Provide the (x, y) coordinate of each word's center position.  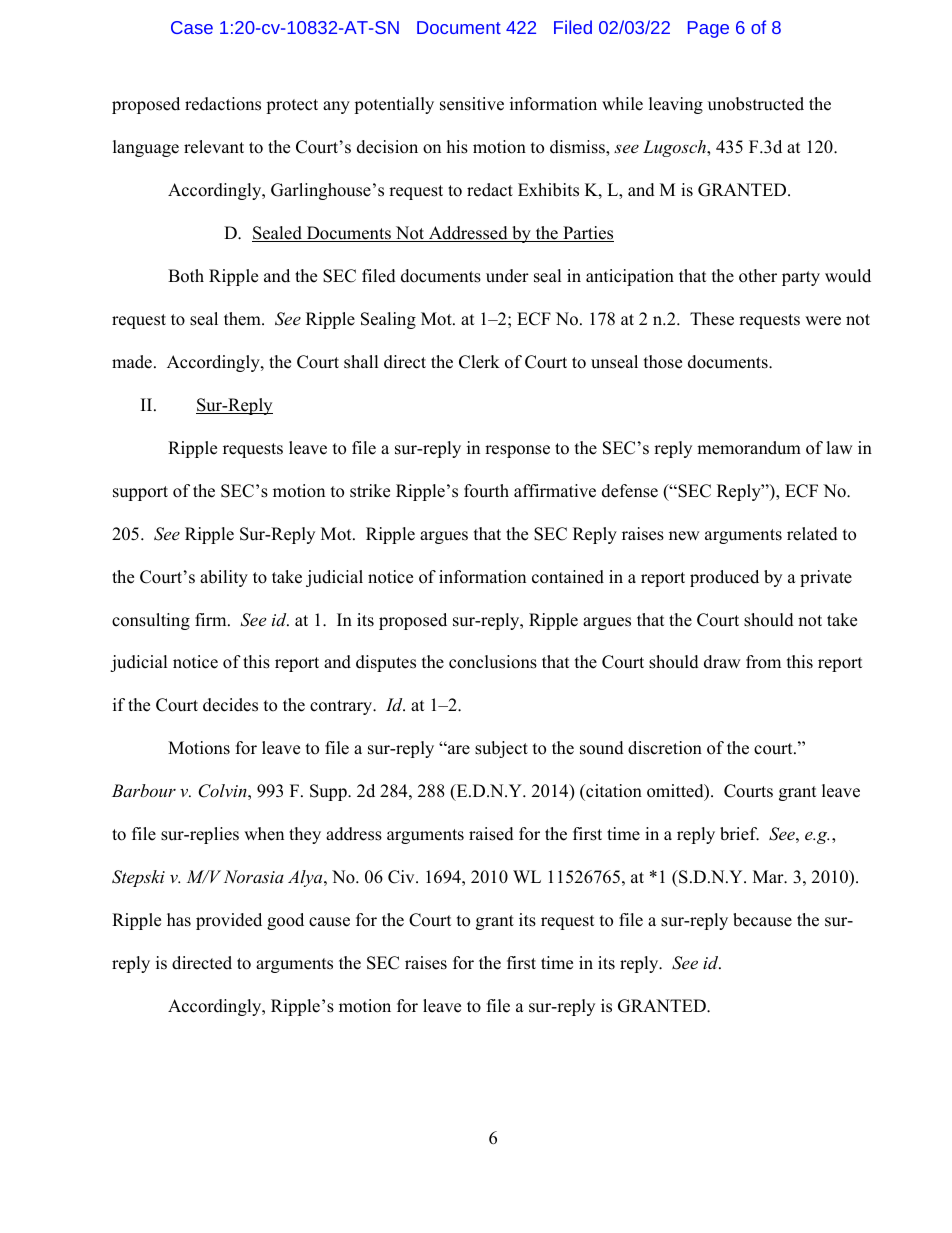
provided (229, 921)
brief (739, 834)
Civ (402, 877)
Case (192, 27)
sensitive (472, 104)
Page (708, 29)
